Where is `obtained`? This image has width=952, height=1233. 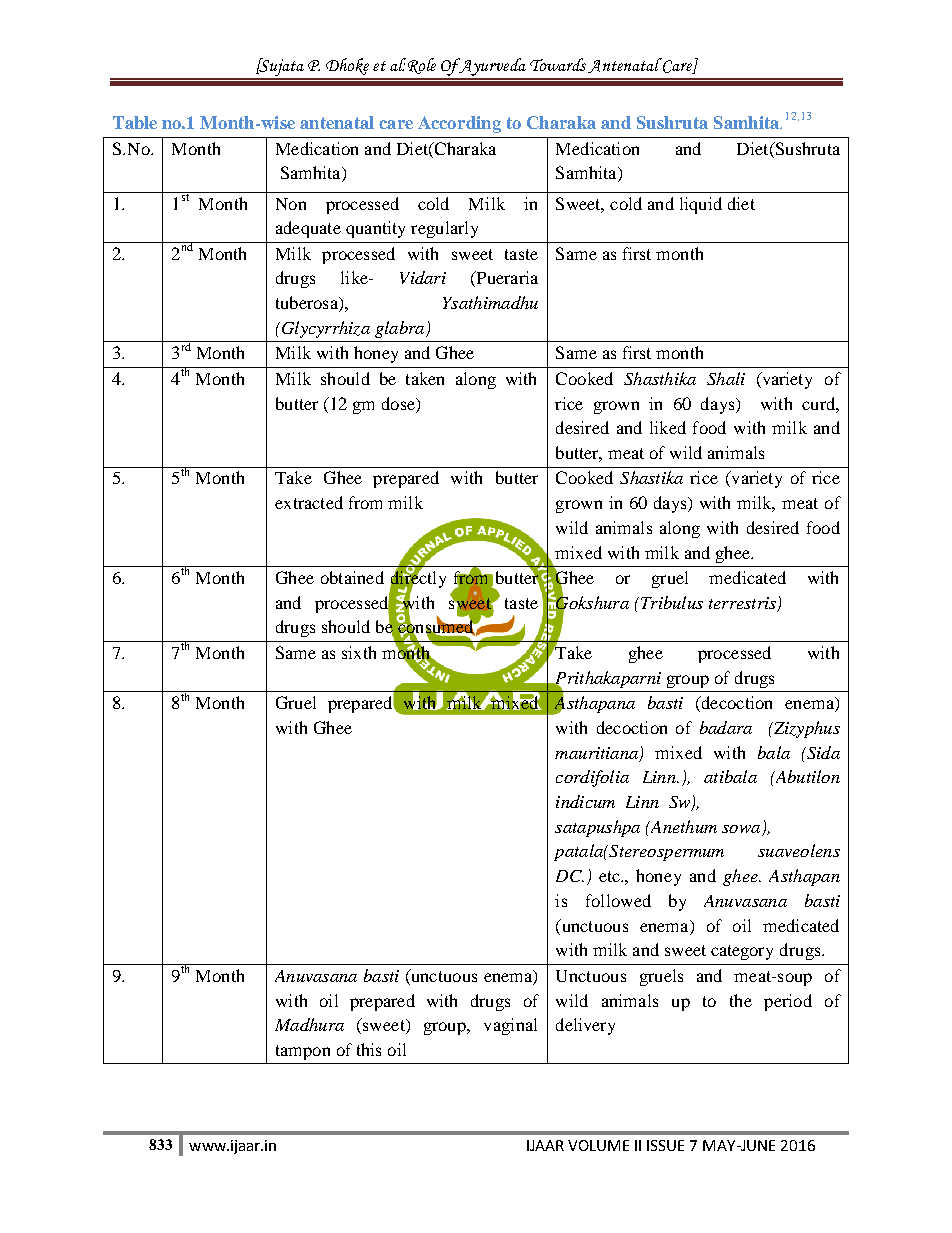 obtained is located at coordinates (352, 577).
